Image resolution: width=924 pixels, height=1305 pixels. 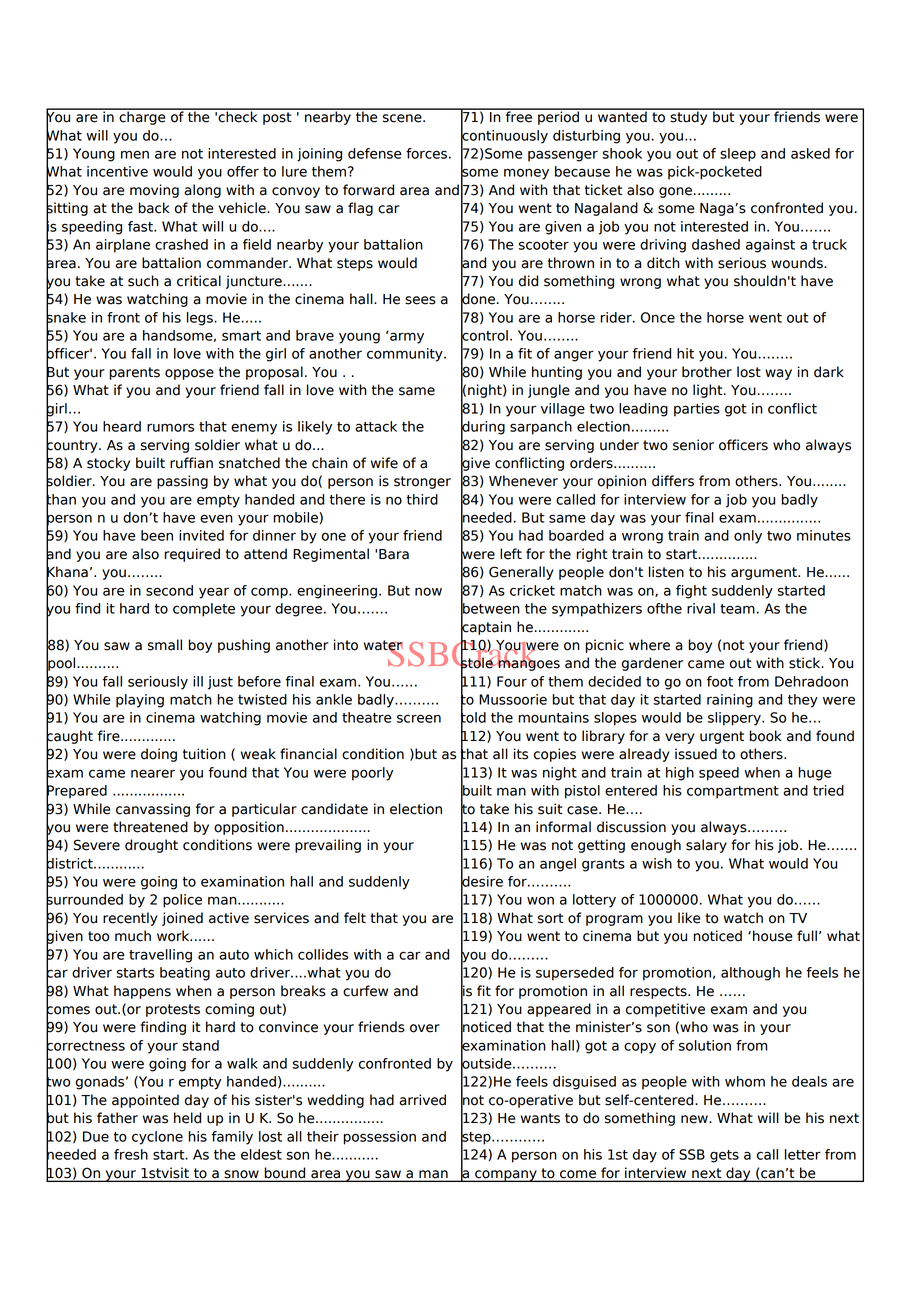 What do you see at coordinates (142, 117) in the screenshot?
I see `charge` at bounding box center [142, 117].
